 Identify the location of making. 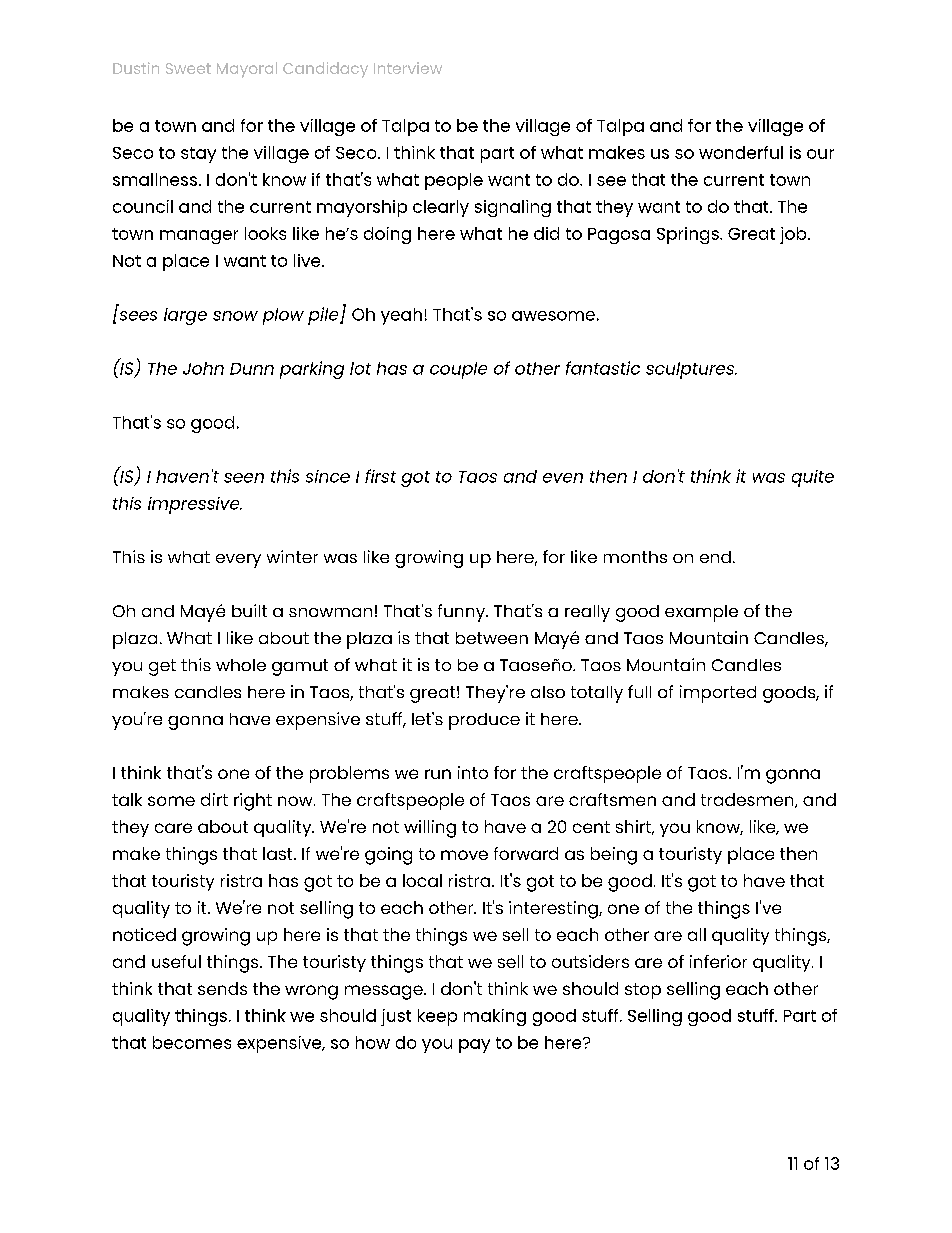
(495, 1017).
